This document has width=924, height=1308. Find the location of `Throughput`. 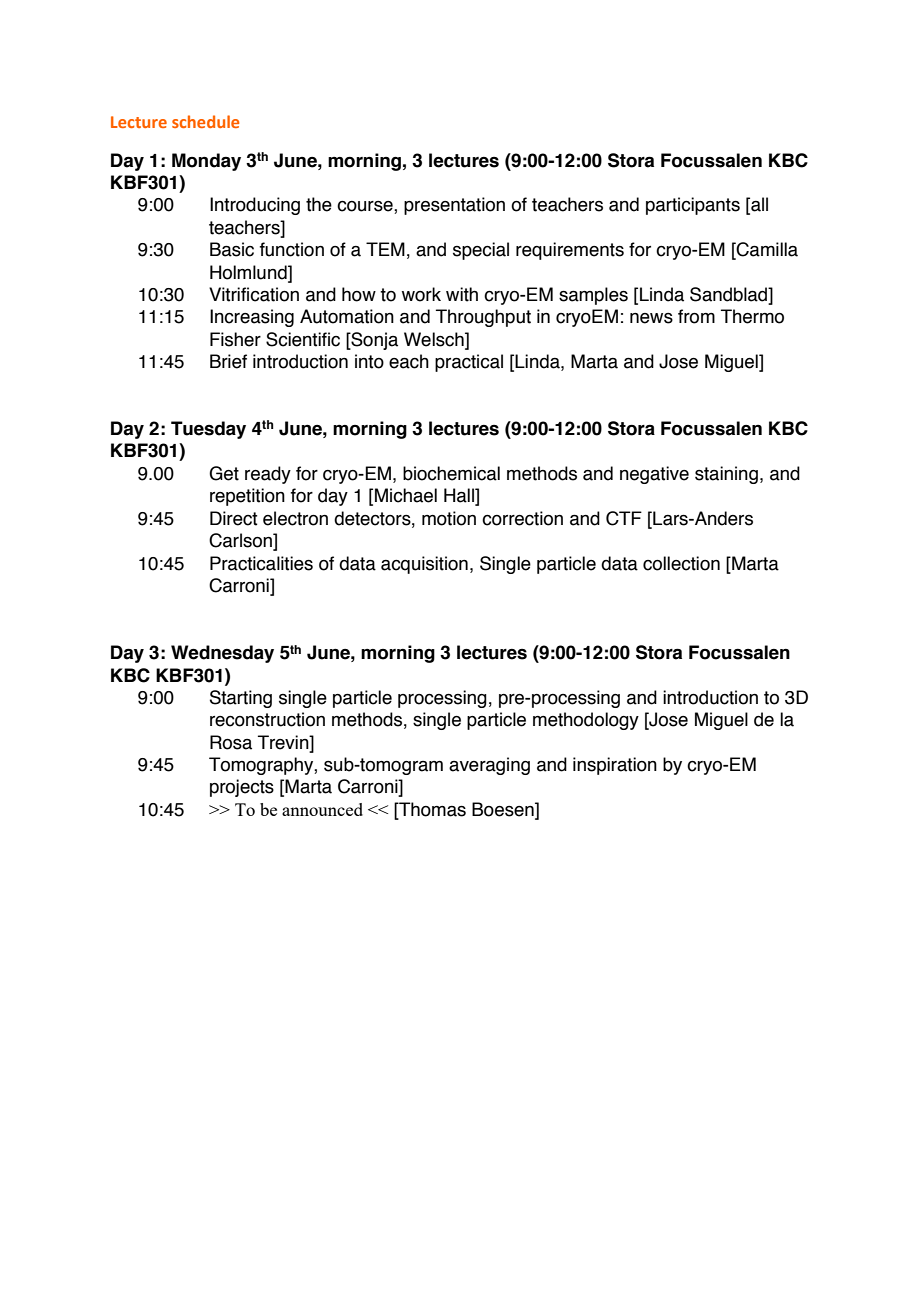

Throughput is located at coordinates (483, 318).
